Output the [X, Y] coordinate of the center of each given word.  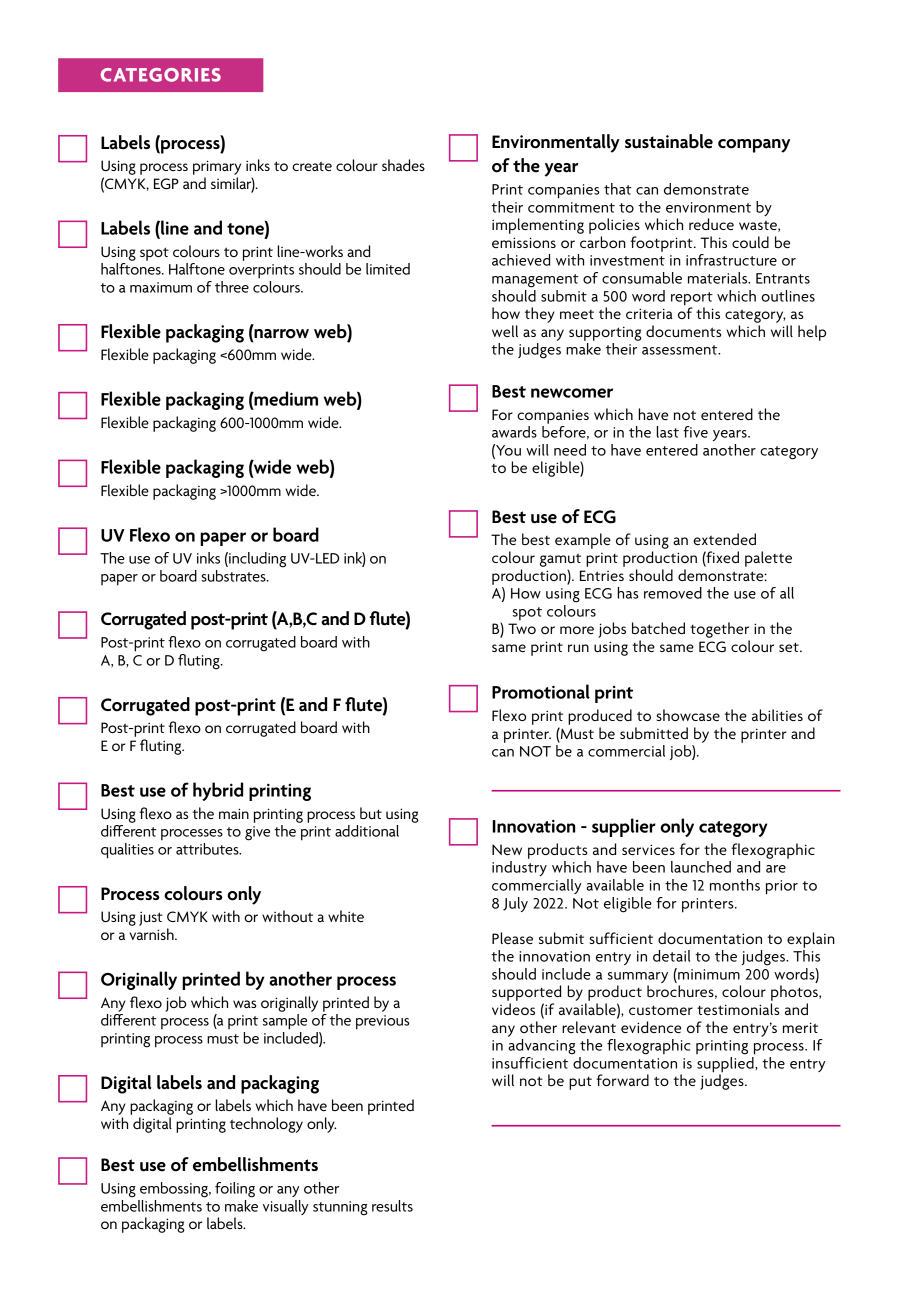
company [754, 146]
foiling [235, 1190]
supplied [726, 1064]
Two [522, 628]
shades [403, 165]
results [392, 1206]
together [719, 630]
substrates [234, 576]
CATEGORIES [161, 75]
